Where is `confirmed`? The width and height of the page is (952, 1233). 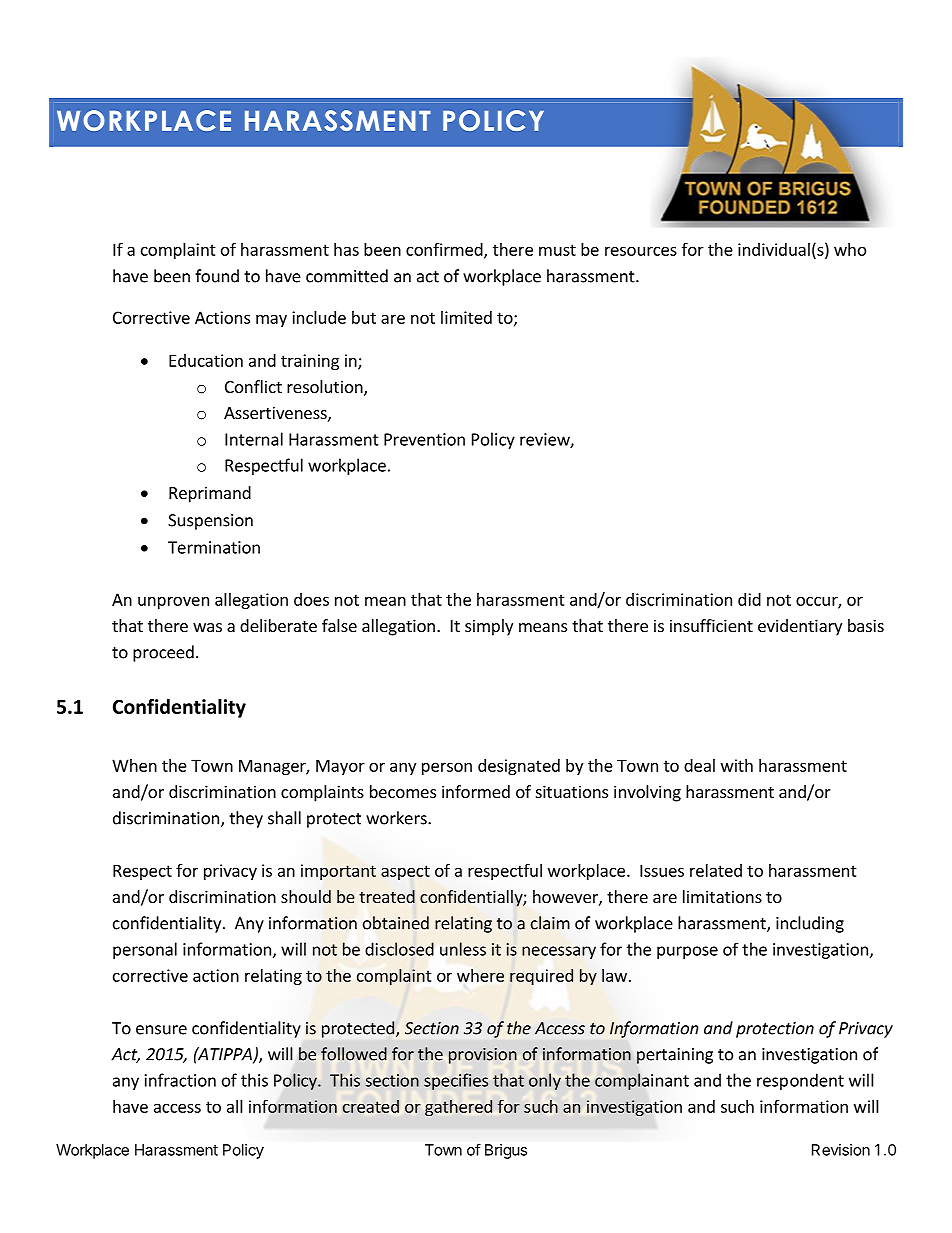 confirmed is located at coordinates (445, 250).
